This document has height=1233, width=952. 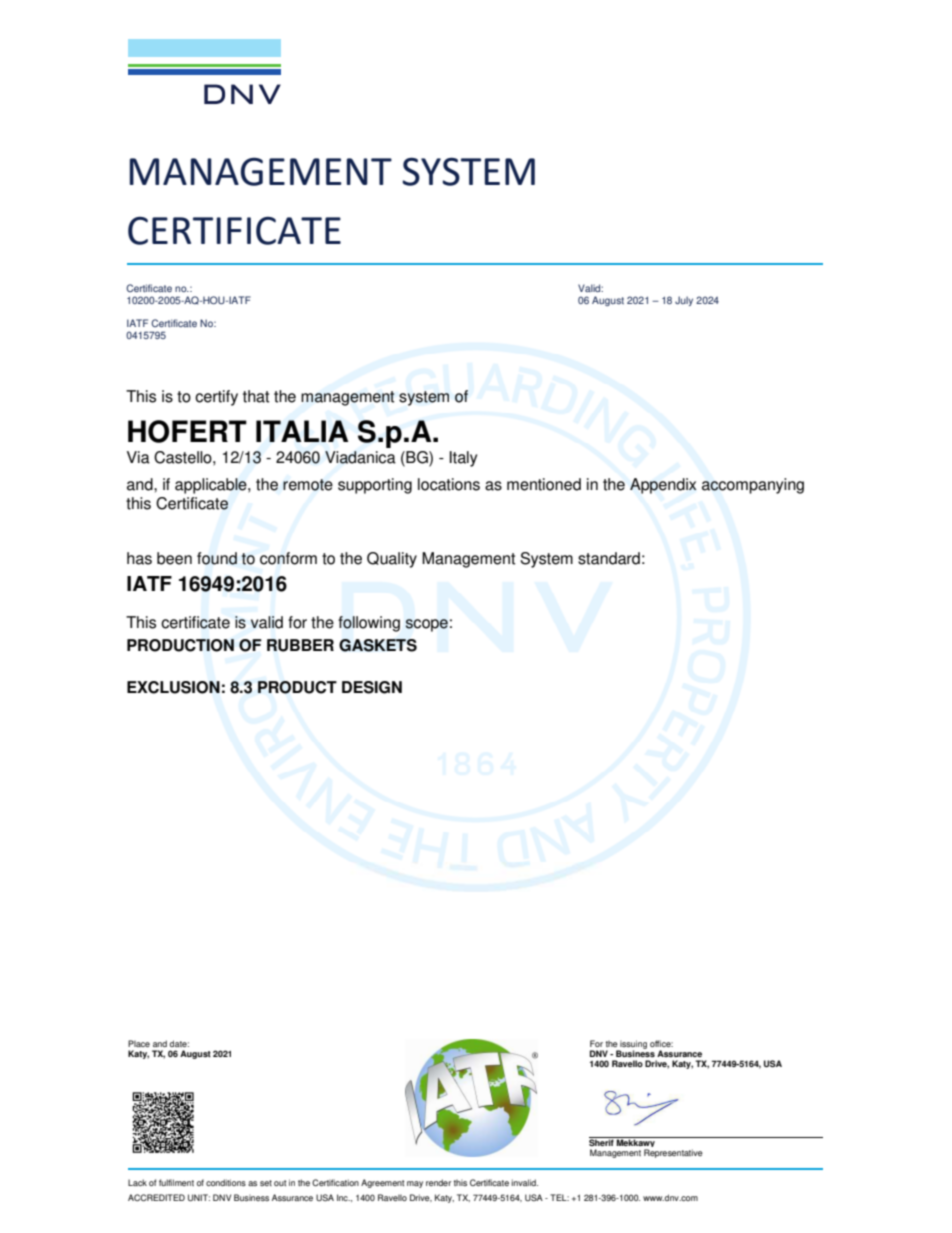 I want to click on conditions, so click(x=226, y=1182).
